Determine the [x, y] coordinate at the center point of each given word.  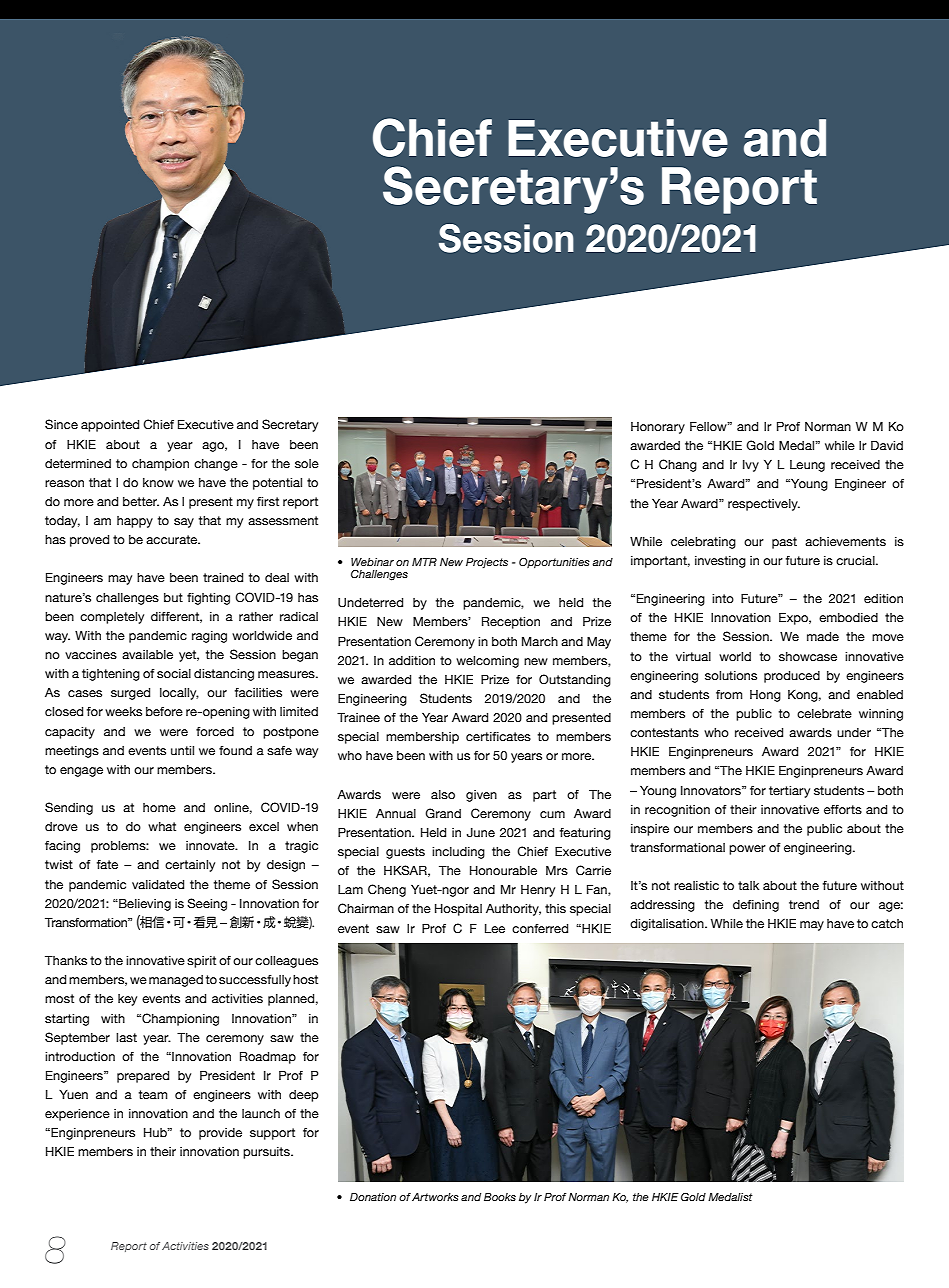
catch [887, 923]
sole [307, 464]
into [723, 598]
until [182, 750]
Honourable [503, 870]
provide [220, 1134]
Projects [487, 563]
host [305, 979]
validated [158, 885]
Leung [807, 466]
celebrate [824, 714]
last [126, 1038]
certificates [498, 737]
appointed [110, 426]
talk [748, 885]
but [173, 597]
